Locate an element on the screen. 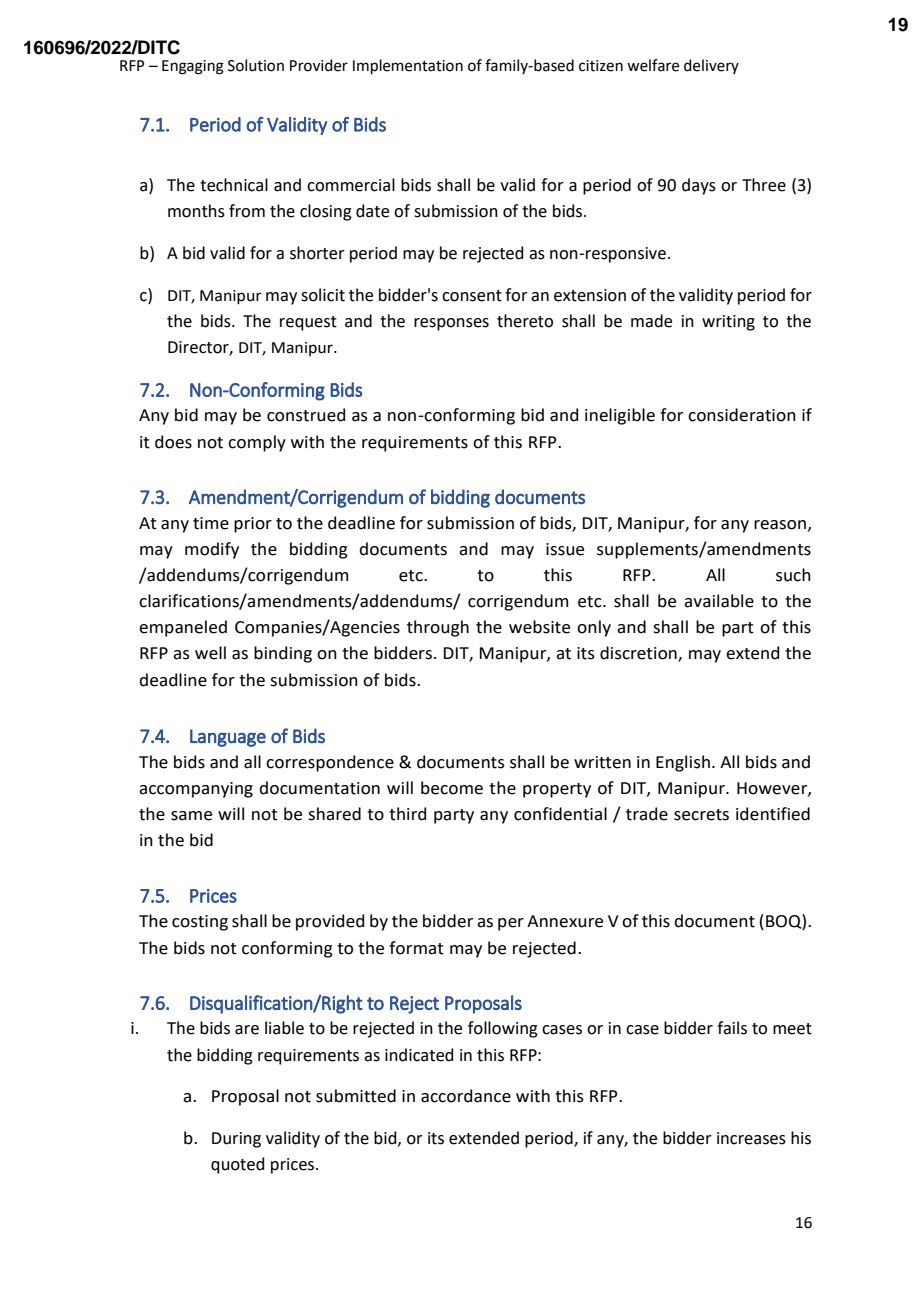 The image size is (924, 1308). through is located at coordinates (438, 628).
